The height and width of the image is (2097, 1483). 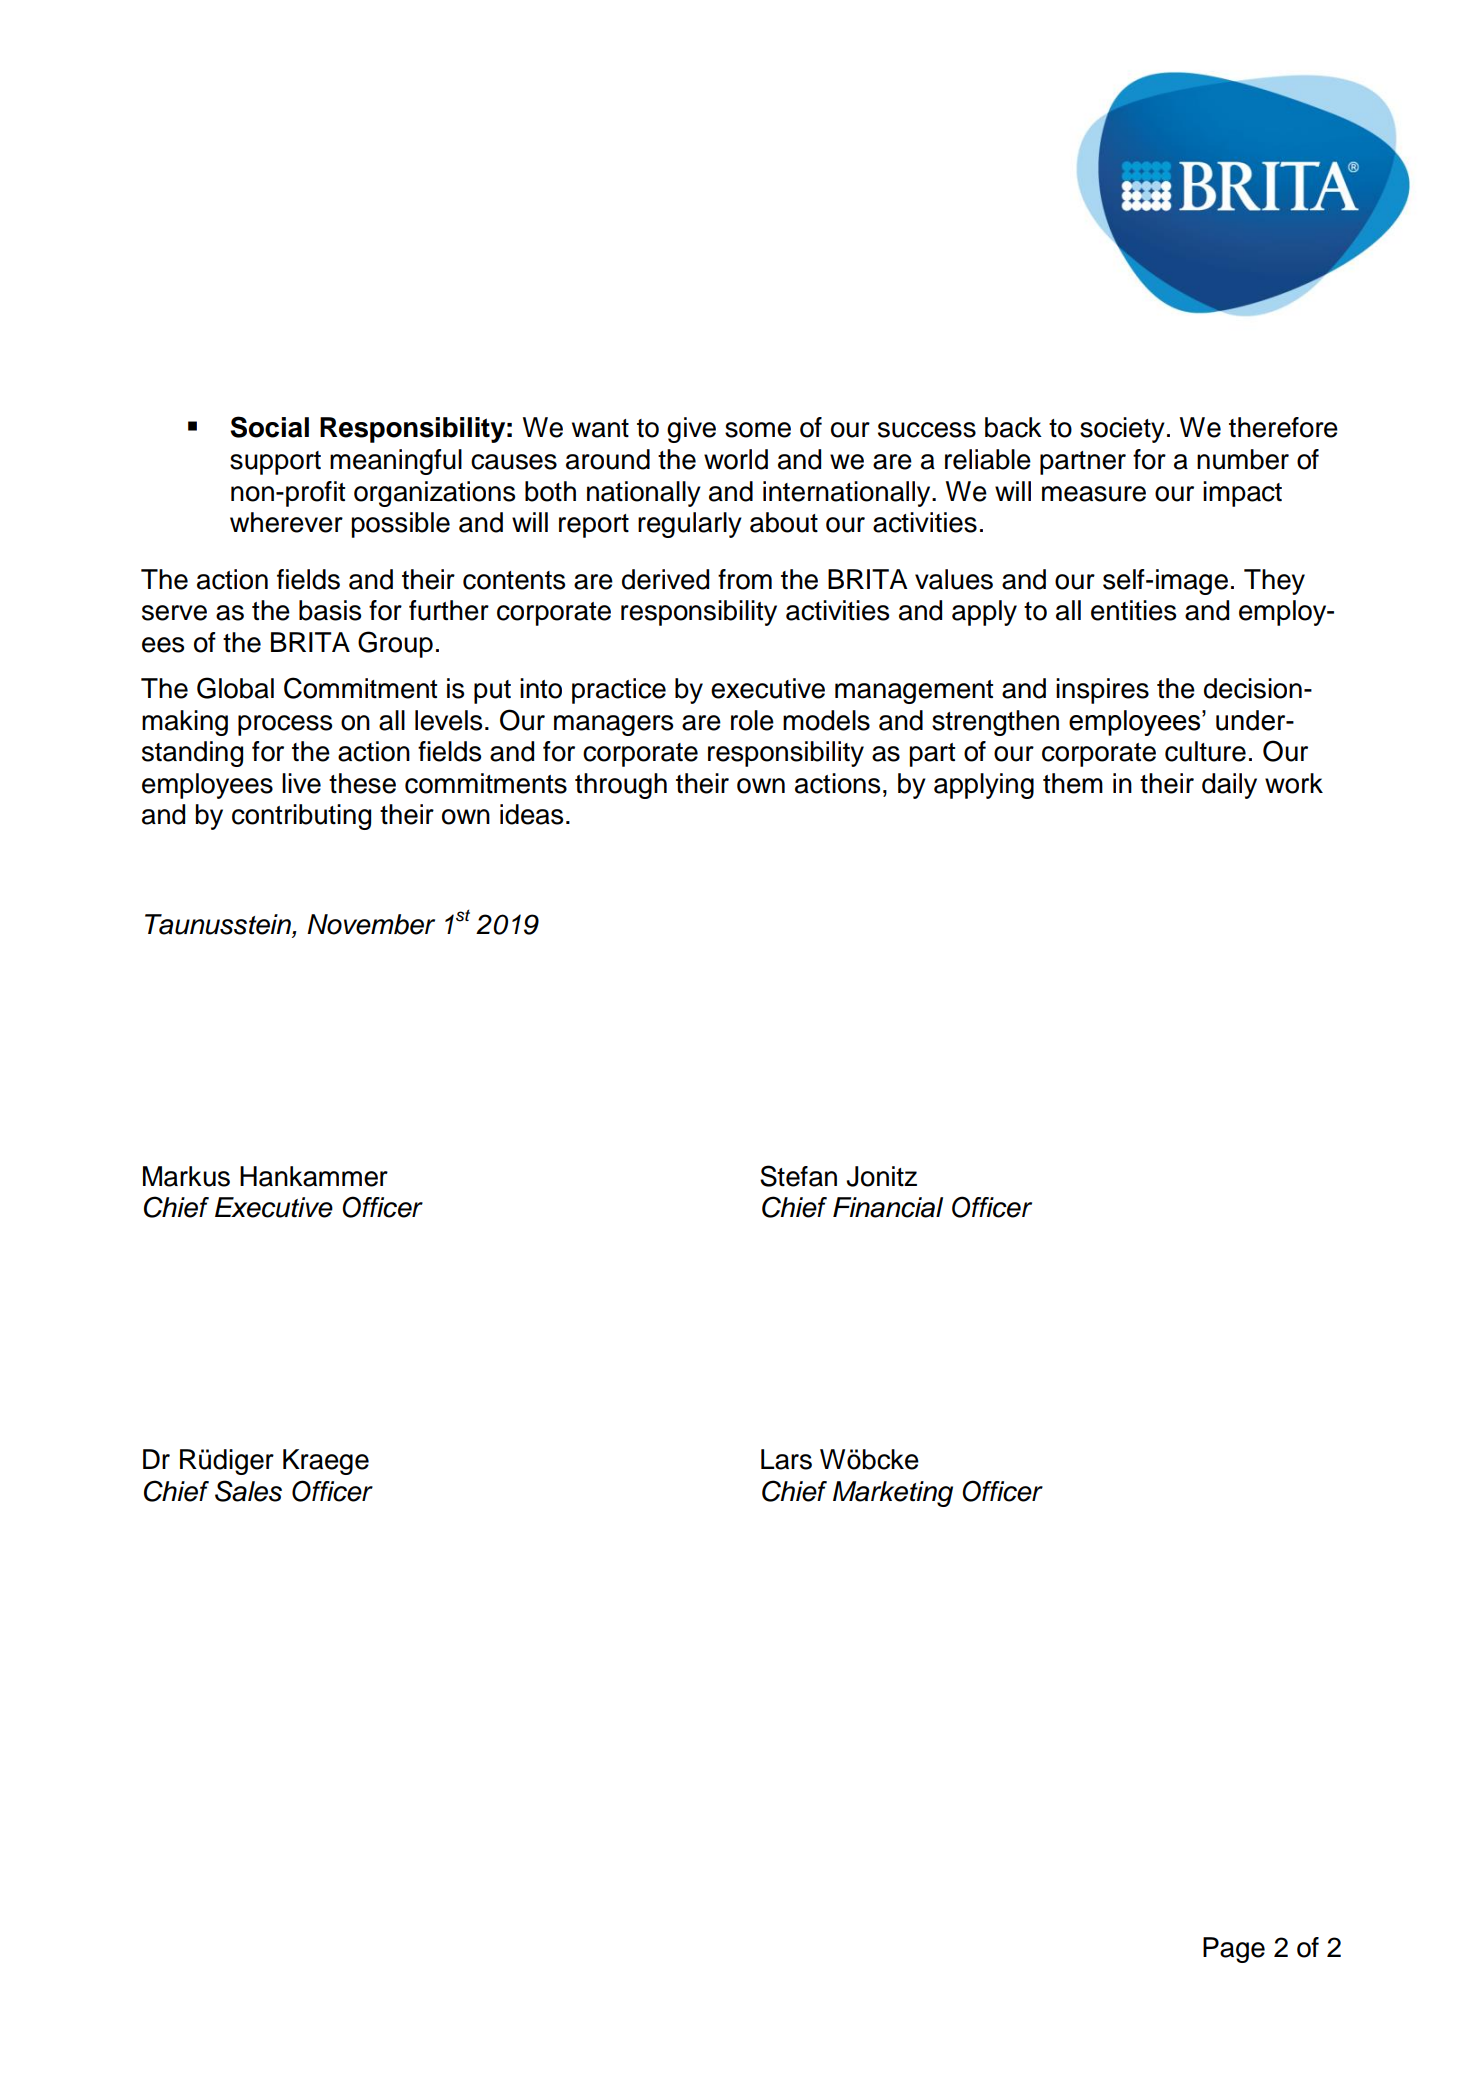 I want to click on world, so click(x=736, y=459).
